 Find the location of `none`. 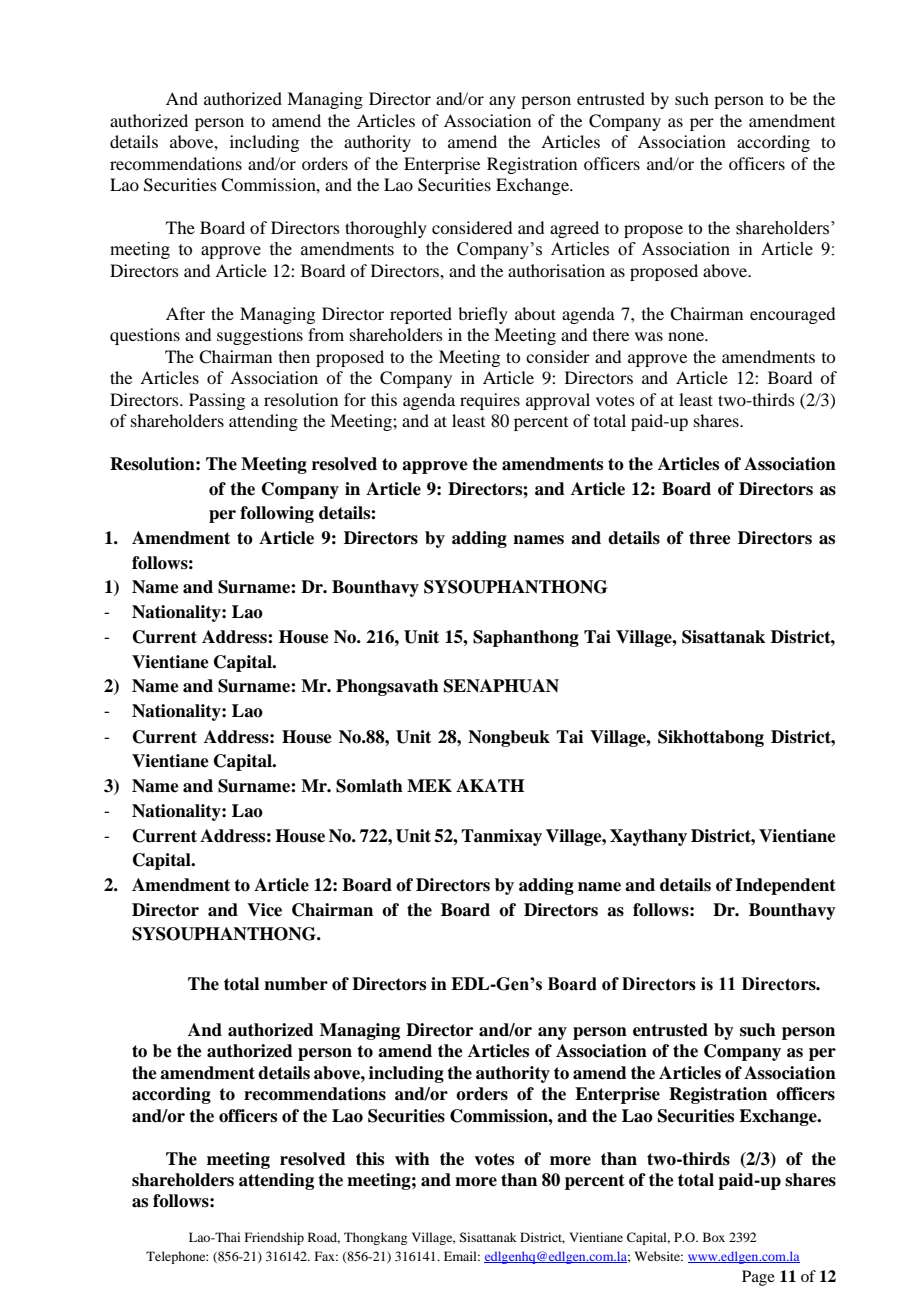

none is located at coordinates (687, 336).
